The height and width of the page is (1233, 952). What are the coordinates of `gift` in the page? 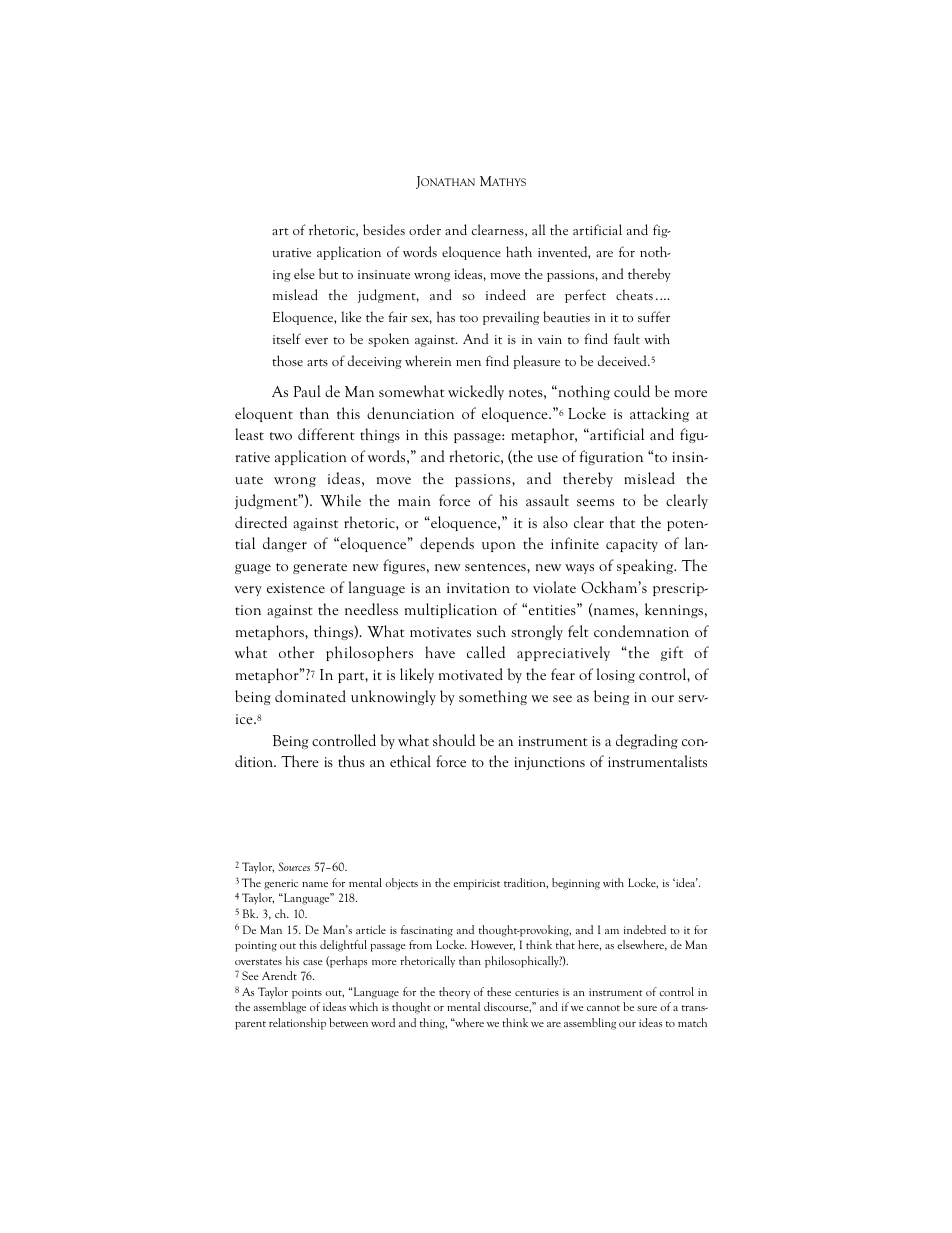 It's located at (672, 653).
